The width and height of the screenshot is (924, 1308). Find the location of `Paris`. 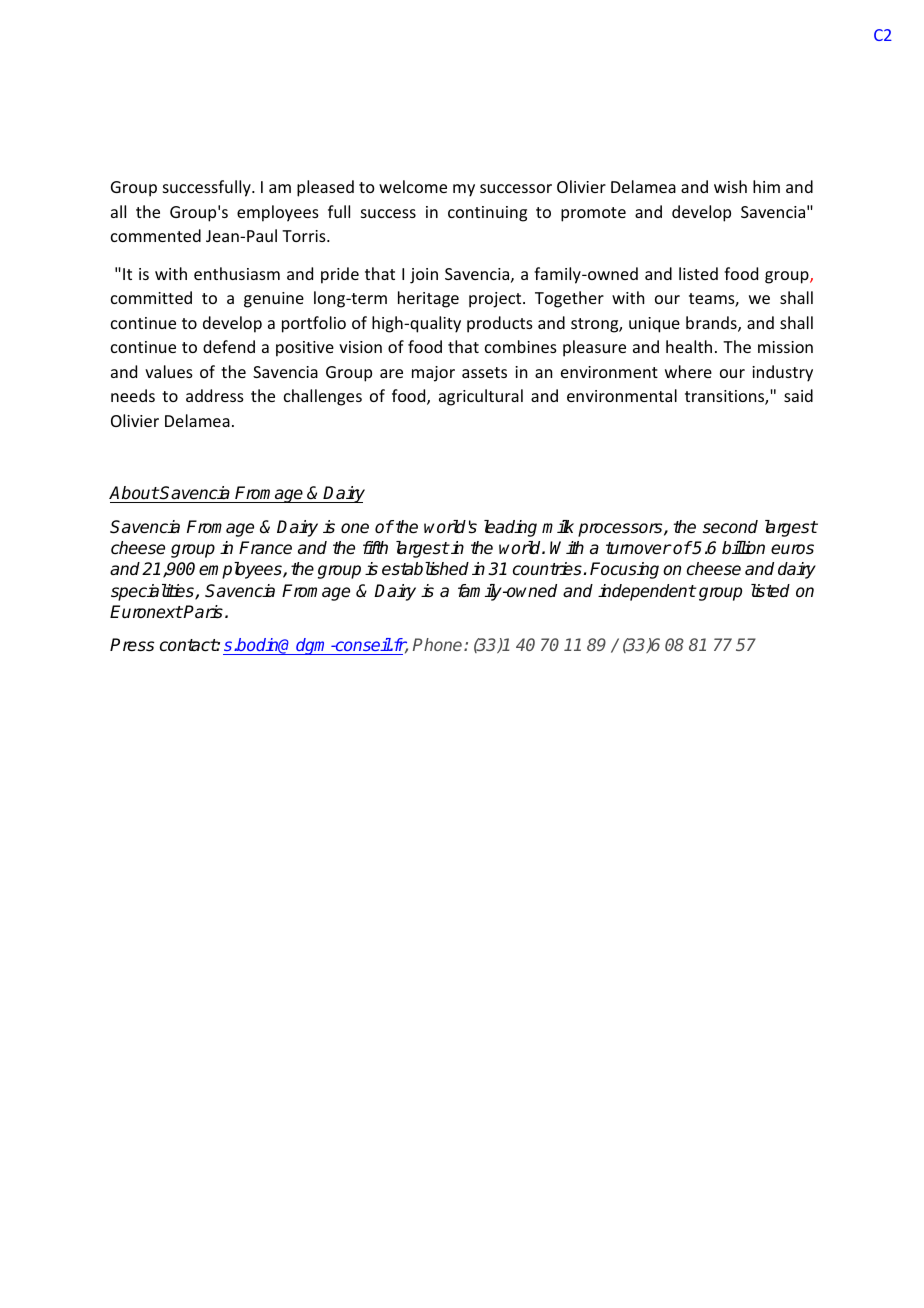

Paris is located at coordinates (202, 612).
